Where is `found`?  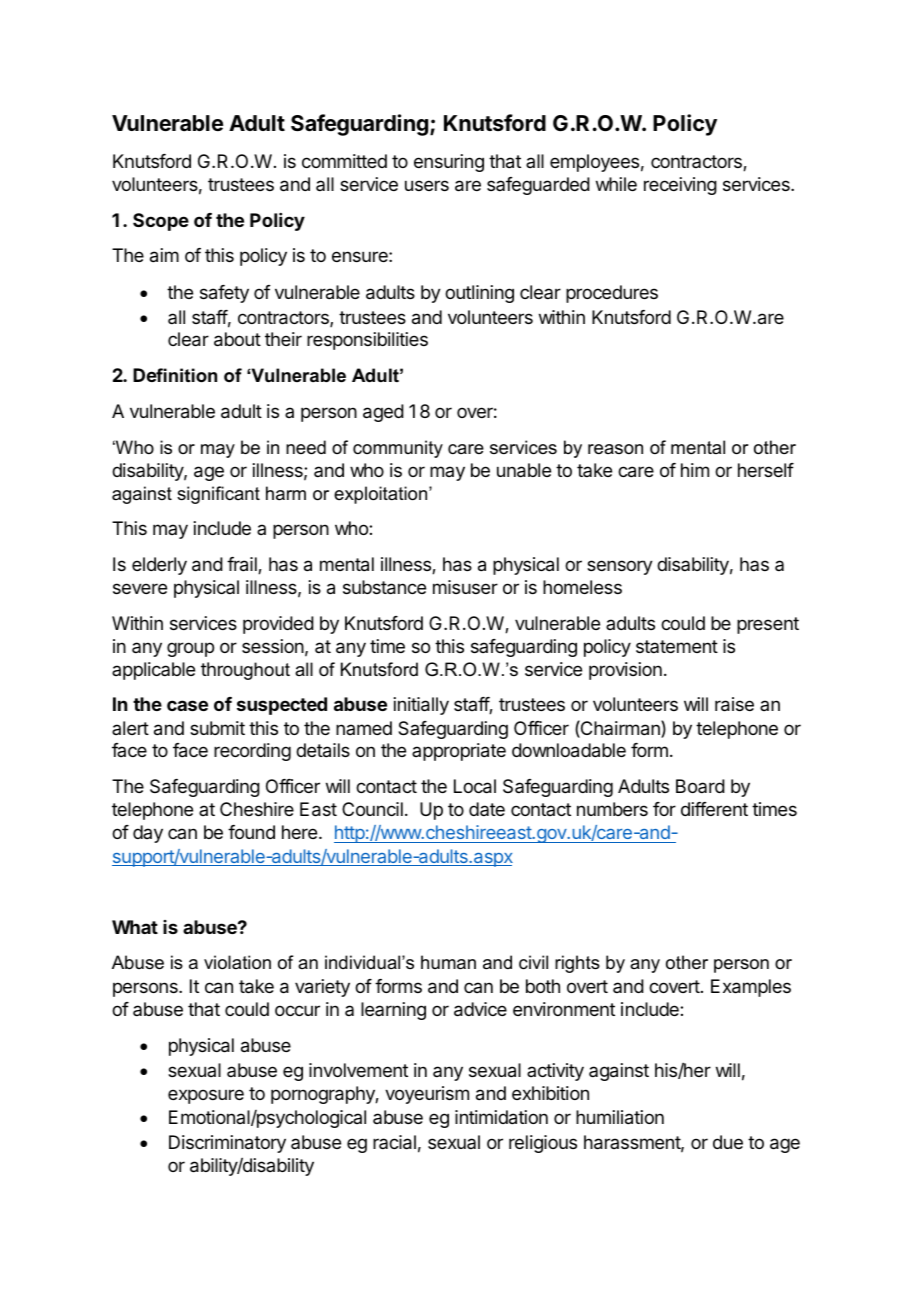
found is located at coordinates (251, 832).
